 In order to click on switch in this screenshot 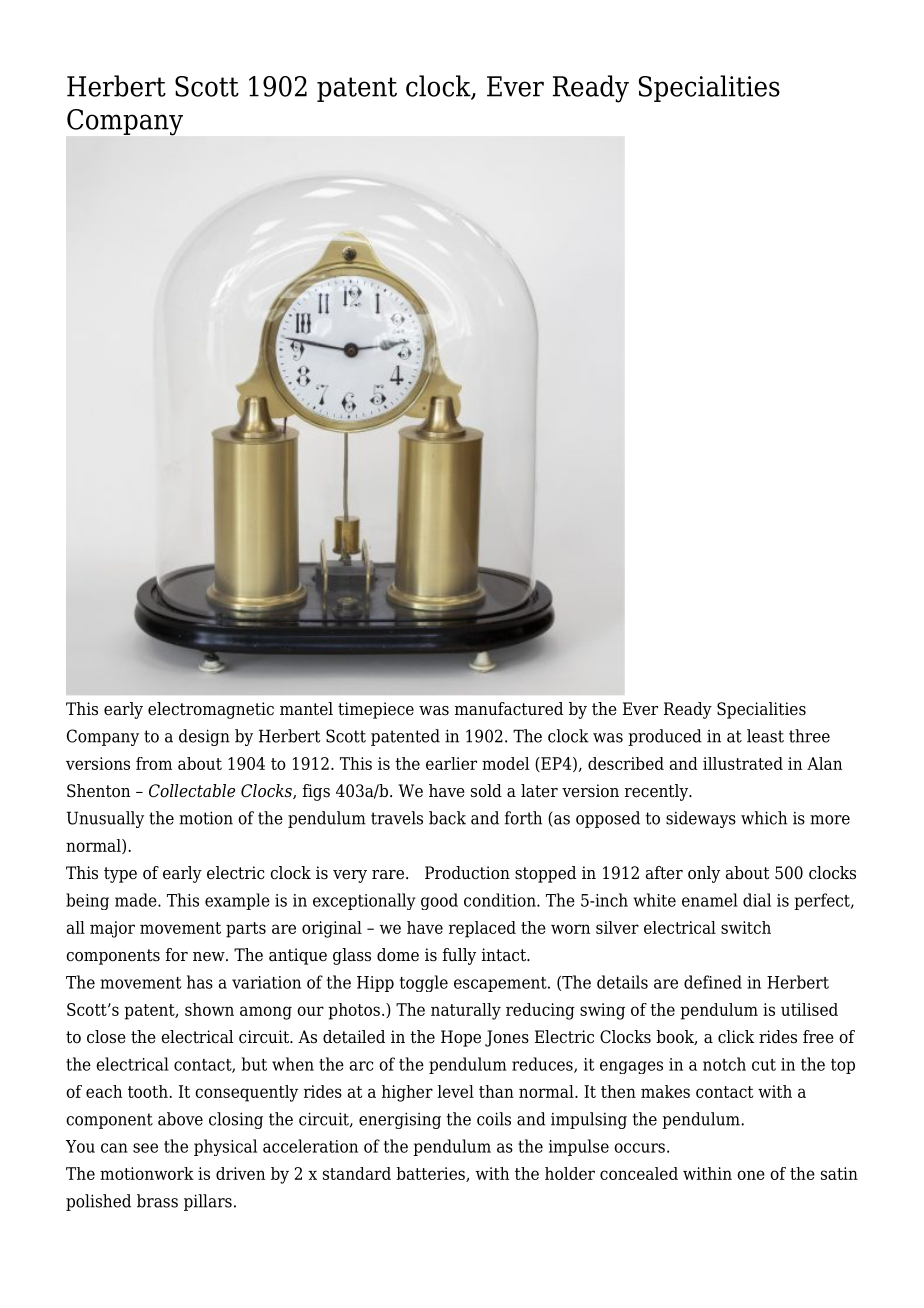, I will do `click(746, 927)`.
